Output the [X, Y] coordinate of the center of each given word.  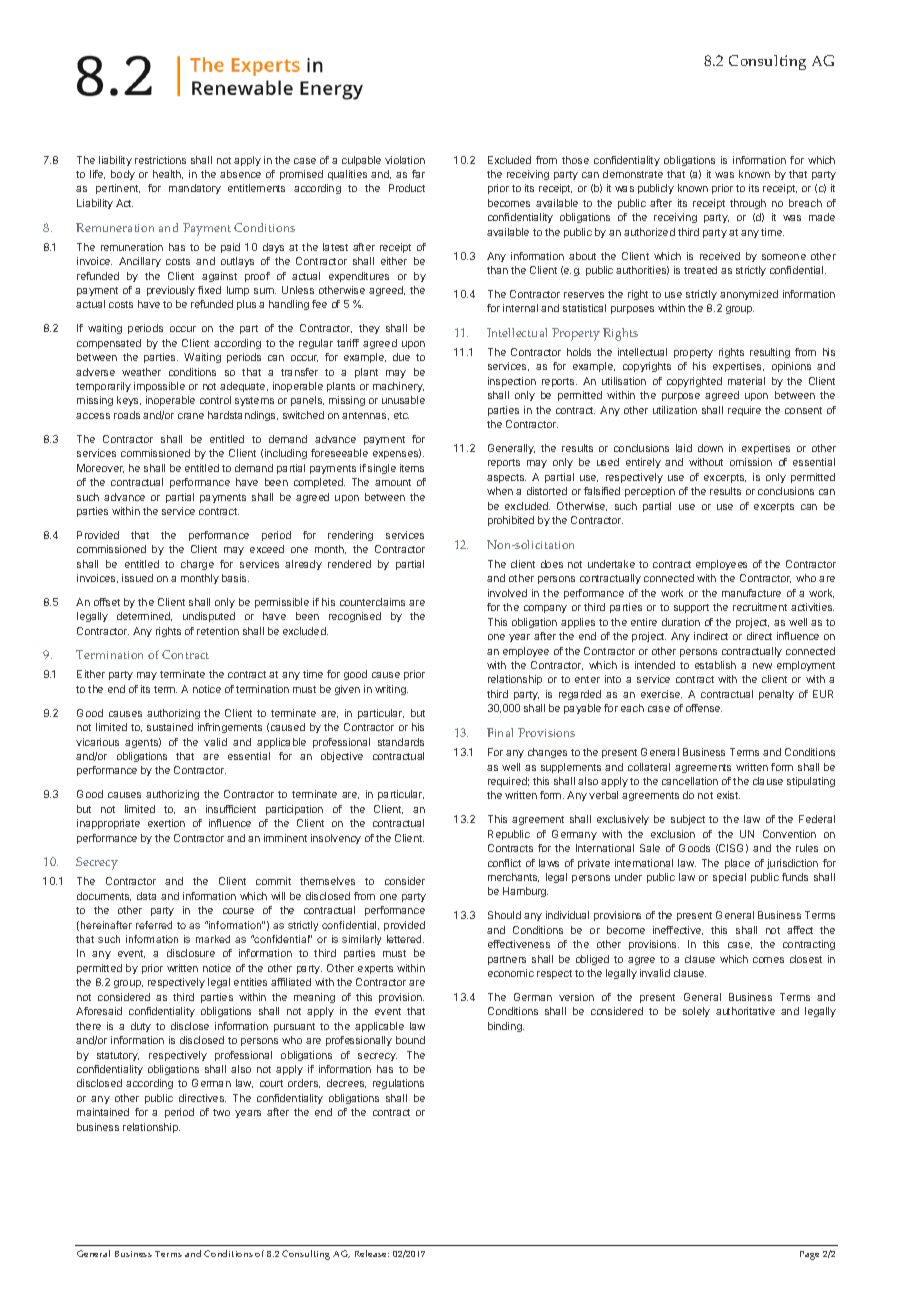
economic [511, 973]
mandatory [195, 189]
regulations [398, 1084]
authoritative [745, 1011]
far [418, 174]
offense [704, 708]
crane [191, 416]
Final [500, 732]
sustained [170, 727]
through [748, 204]
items [412, 468]
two [221, 1112]
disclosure [191, 953]
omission [751, 462]
